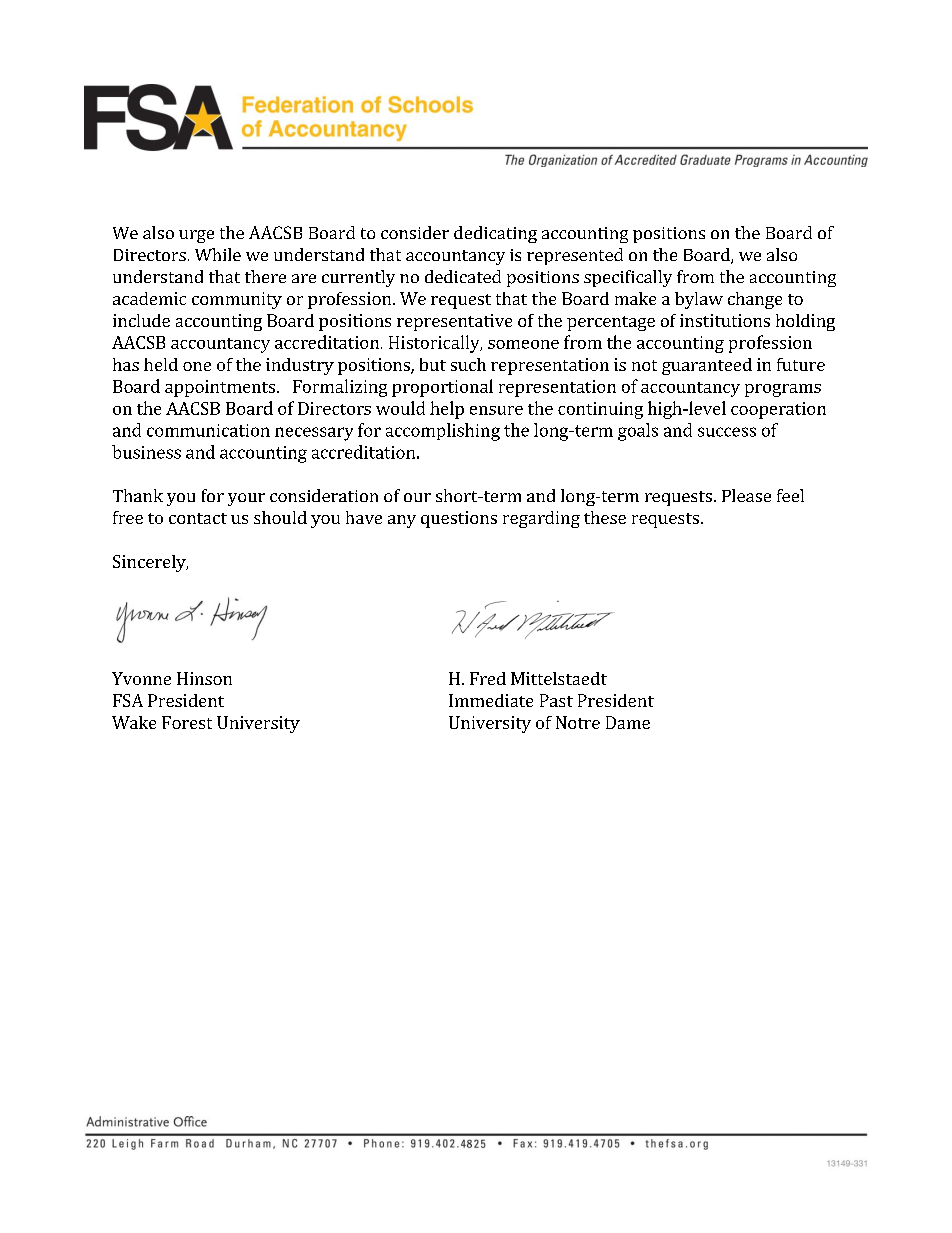 The width and height of the screenshot is (952, 1233). Describe the element at coordinates (628, 278) in the screenshot. I see `specifically` at that location.
